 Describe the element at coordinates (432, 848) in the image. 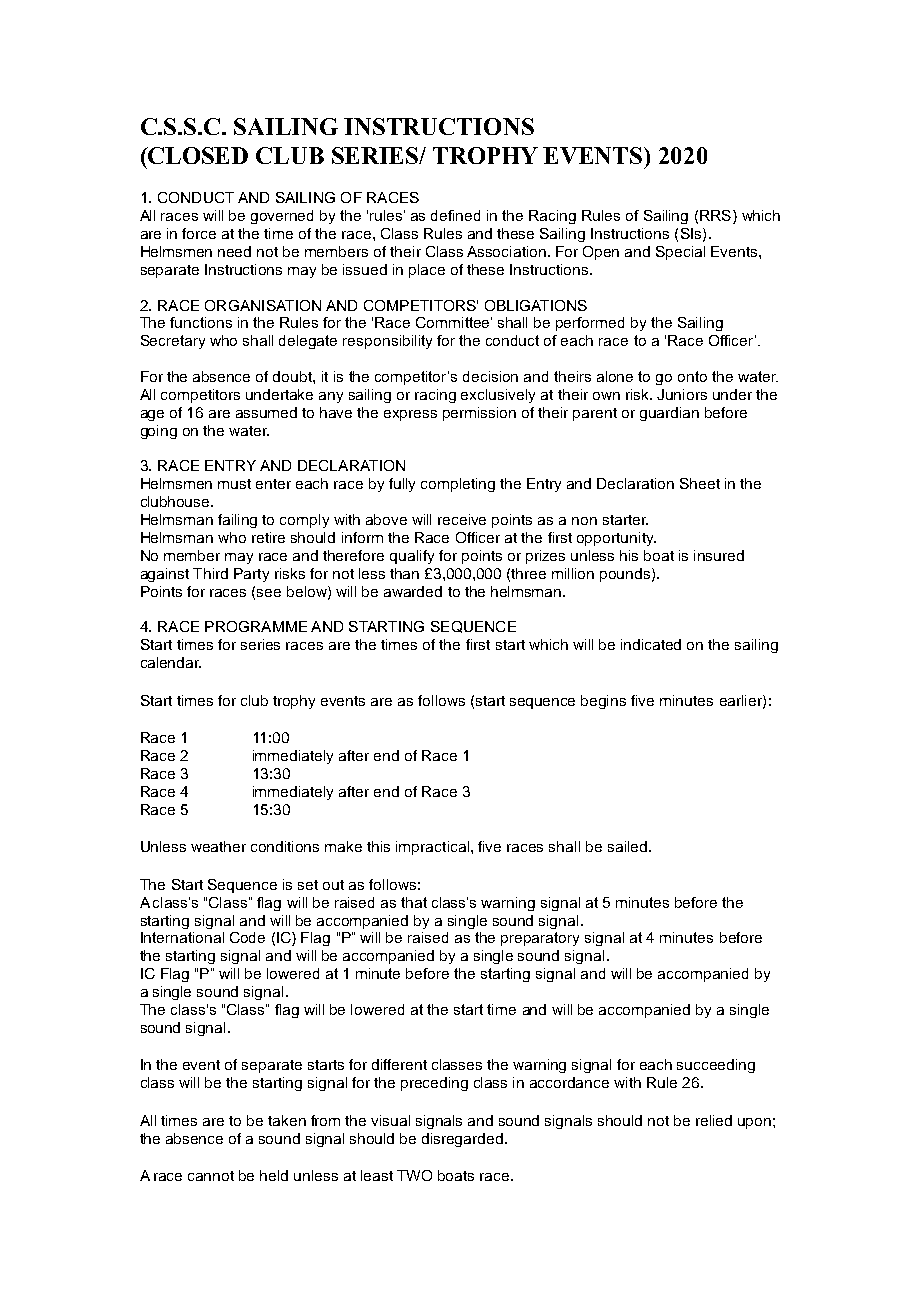

I see `impractical` at that location.
